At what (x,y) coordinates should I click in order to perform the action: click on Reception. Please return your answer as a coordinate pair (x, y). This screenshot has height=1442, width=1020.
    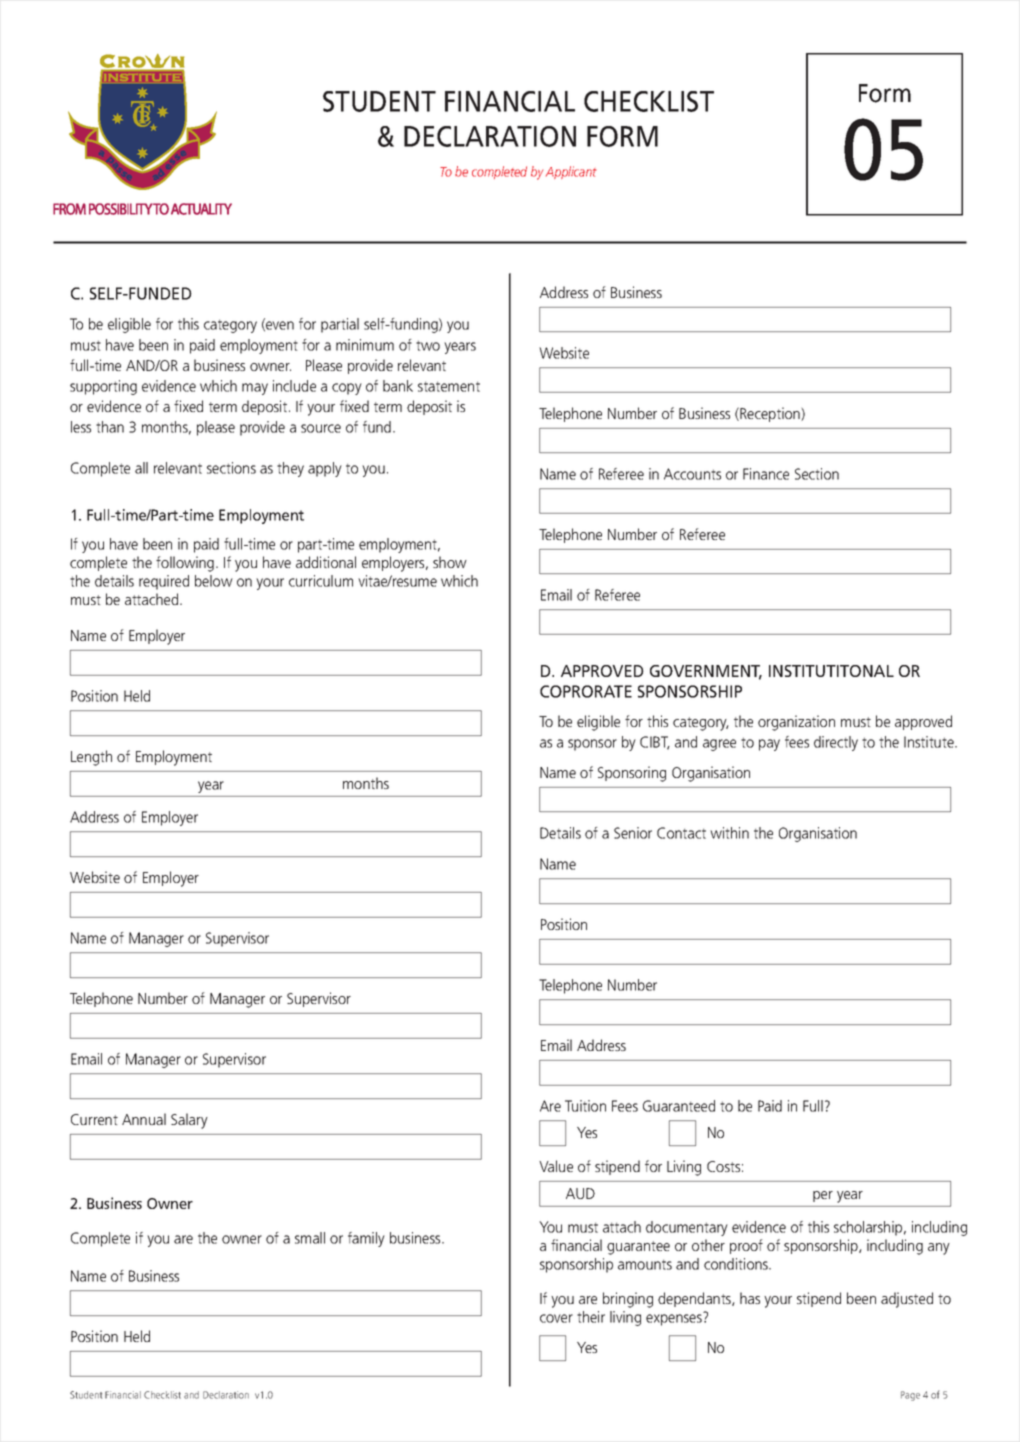
    Looking at the image, I should click on (770, 414).
